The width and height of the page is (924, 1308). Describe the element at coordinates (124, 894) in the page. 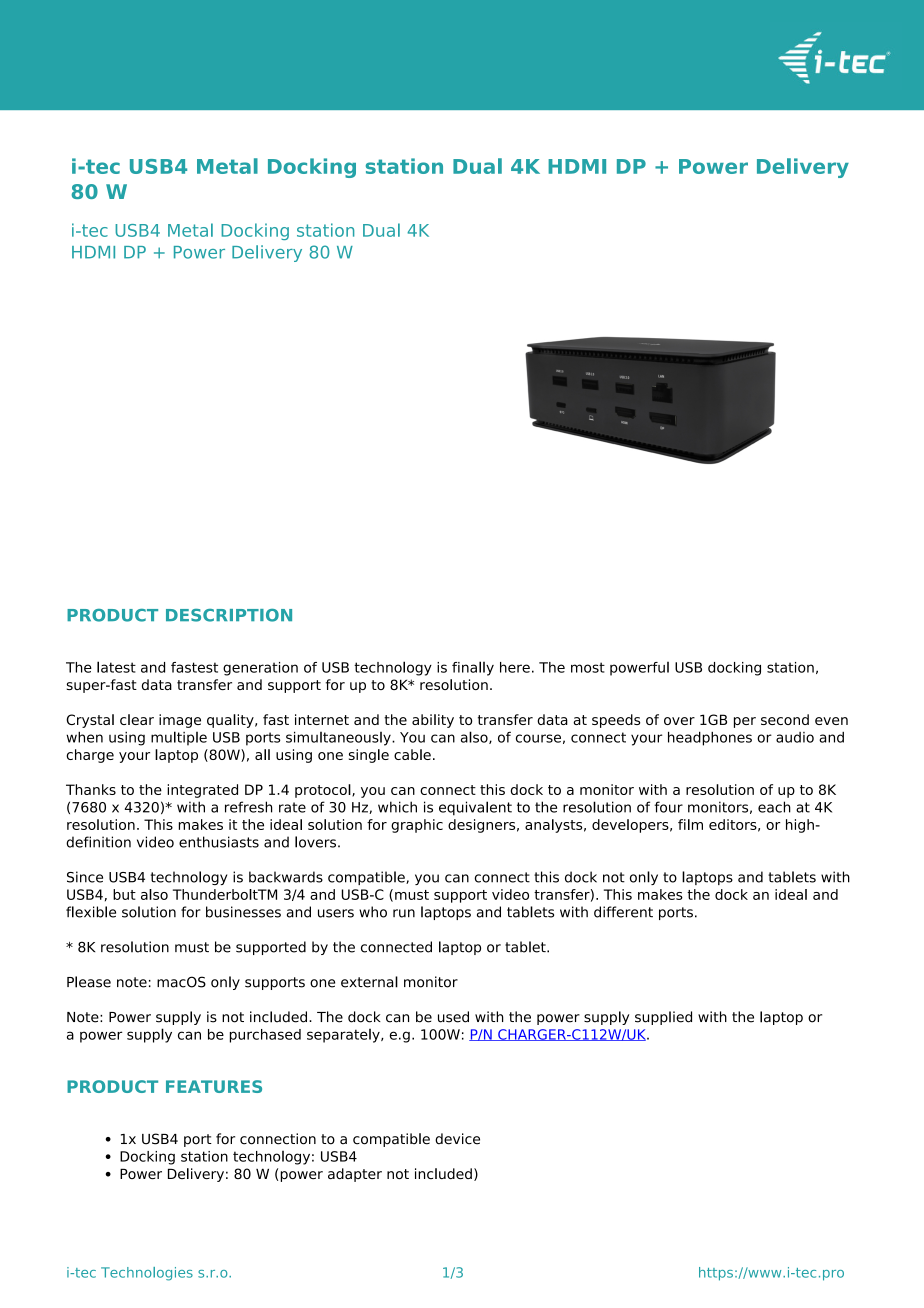

I see `but` at that location.
